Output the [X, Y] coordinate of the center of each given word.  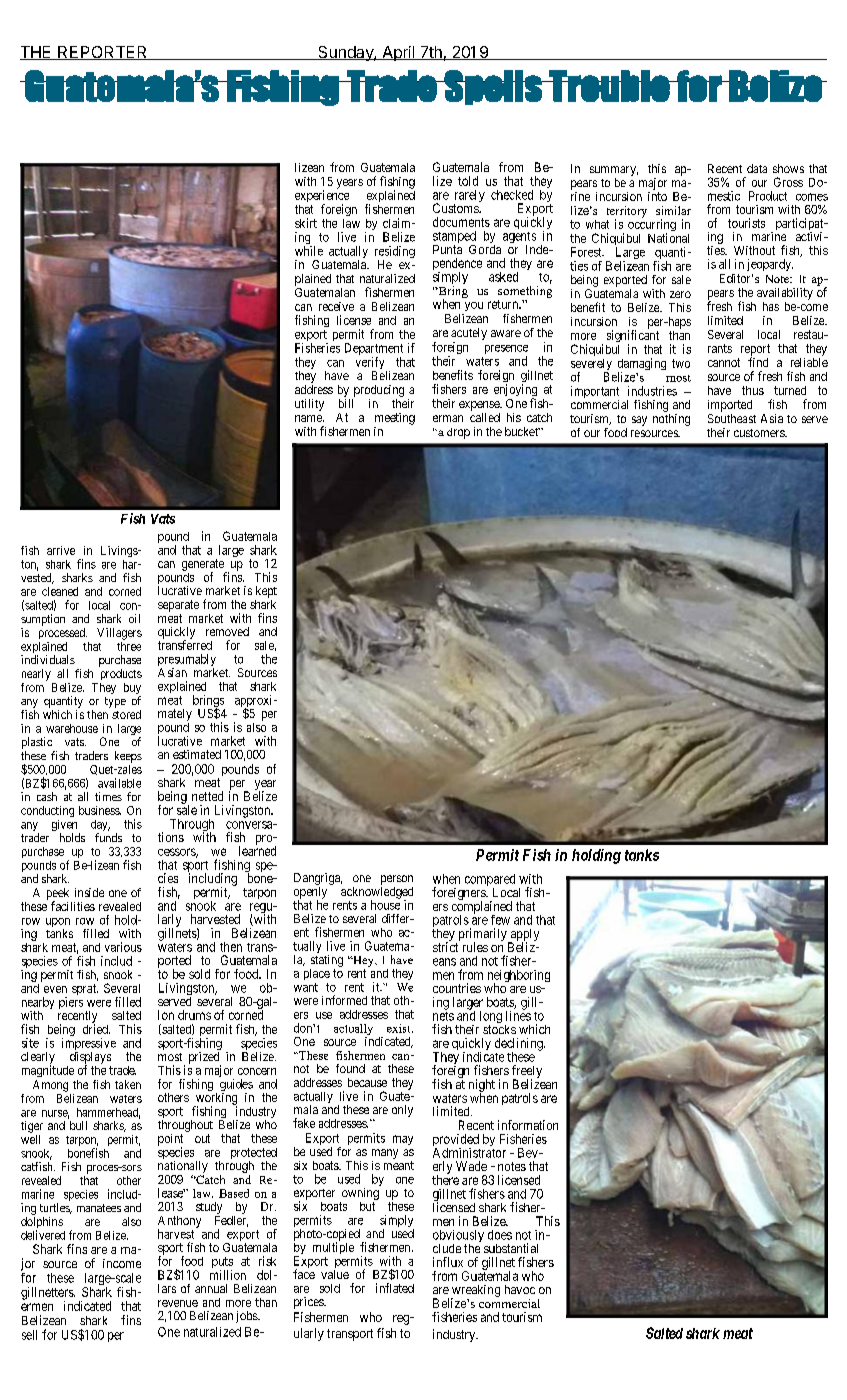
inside [89, 892]
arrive [61, 550]
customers [760, 433]
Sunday [345, 53]
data [757, 168]
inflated [395, 1288]
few [500, 920]
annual [211, 1288]
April [398, 53]
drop [458, 433]
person [397, 880]
